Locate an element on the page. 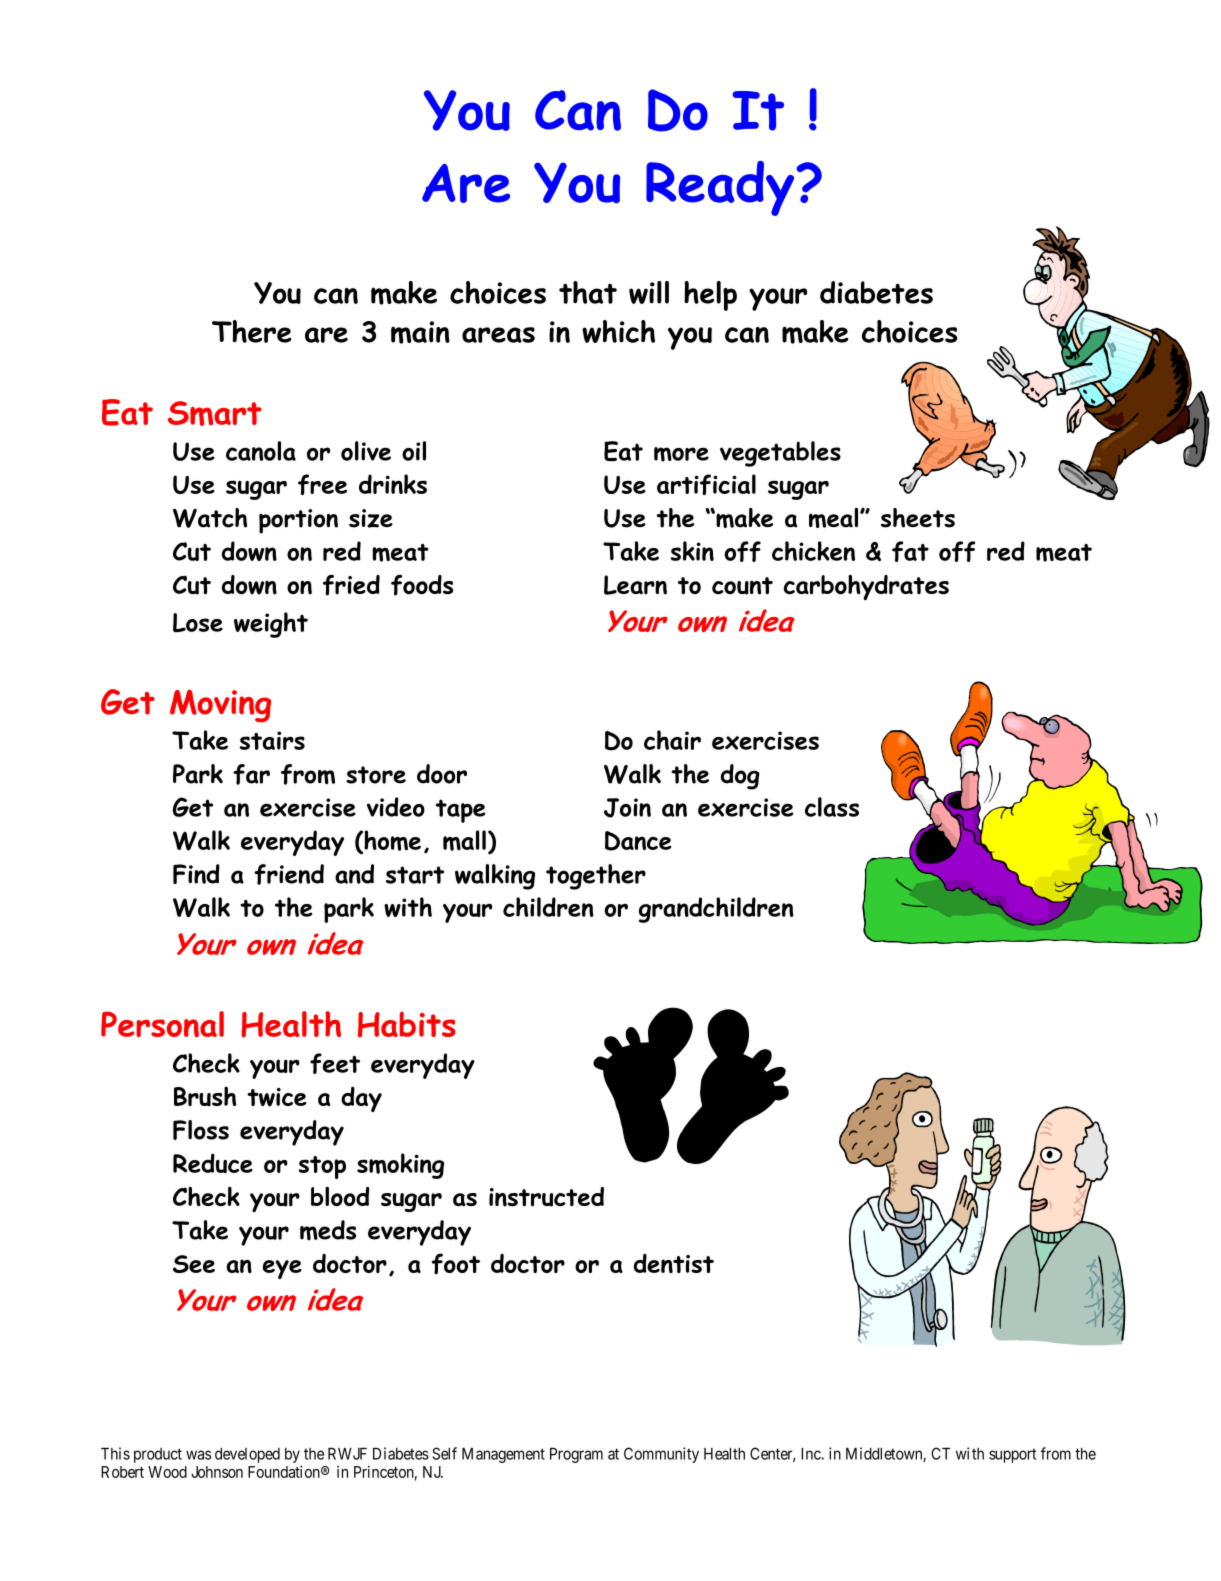 The width and height of the document is (1221, 1581). Join is located at coordinates (627, 808).
